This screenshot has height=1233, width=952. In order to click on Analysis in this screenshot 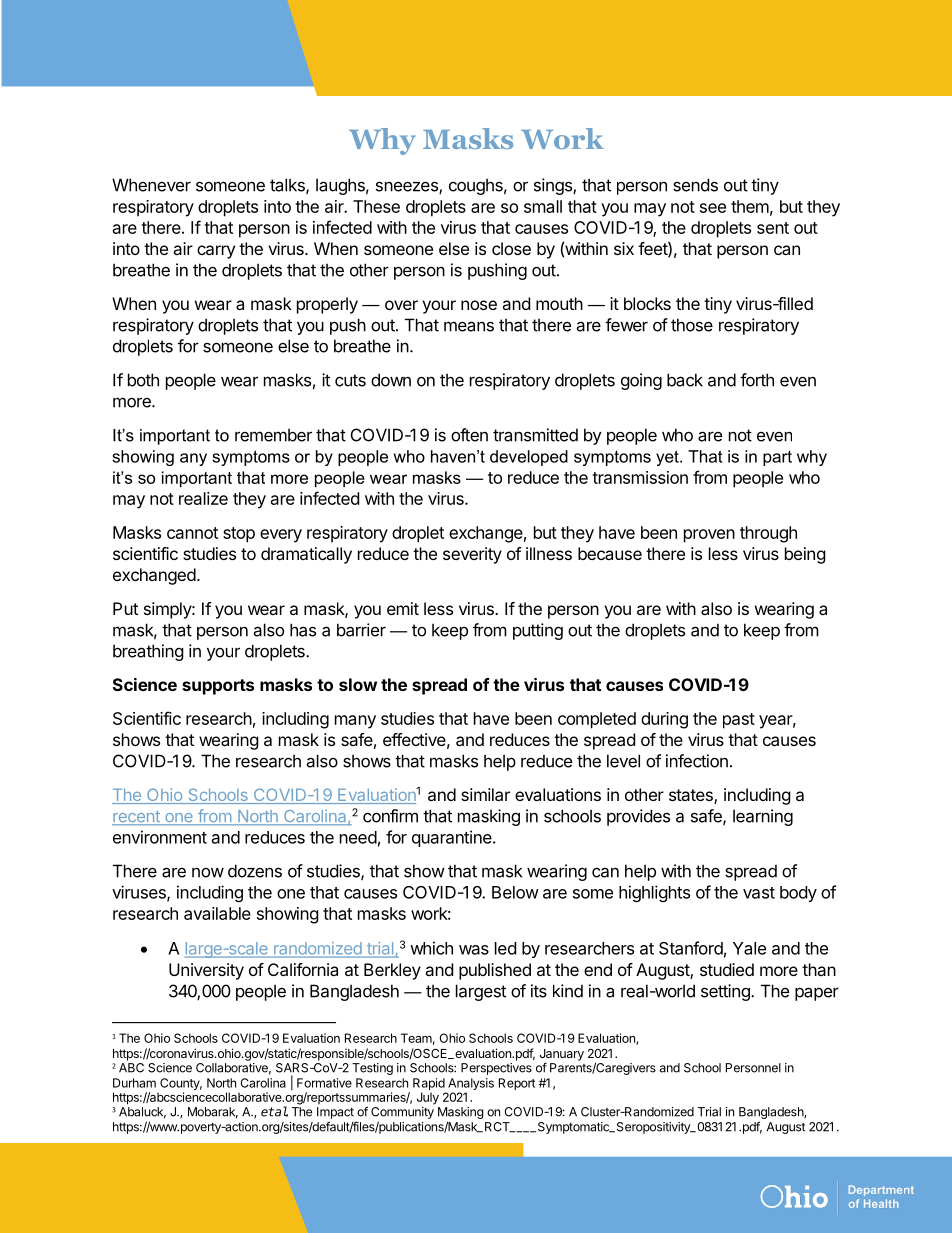, I will do `click(470, 1085)`.
